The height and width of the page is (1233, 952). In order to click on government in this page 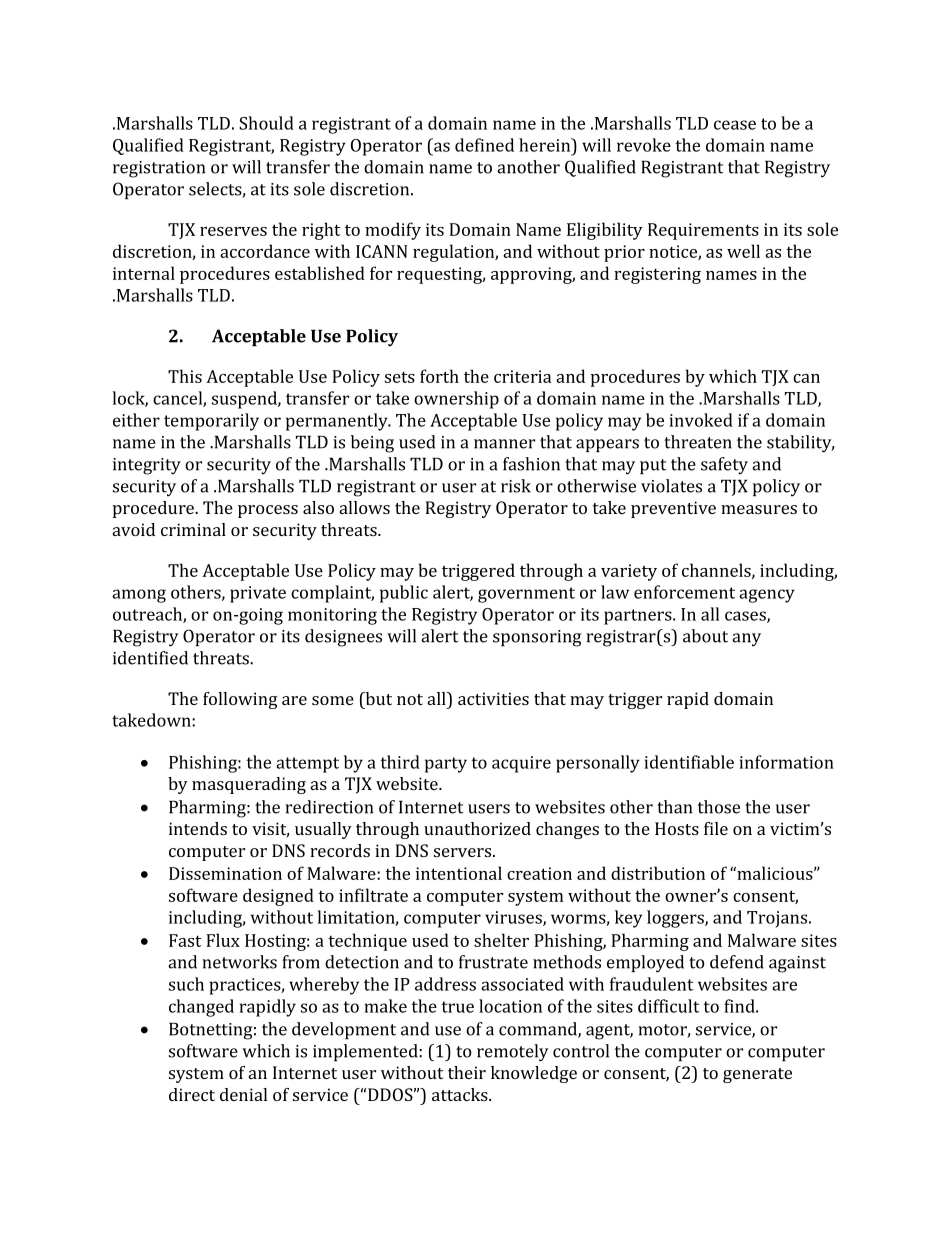, I will do `click(526, 595)`.
